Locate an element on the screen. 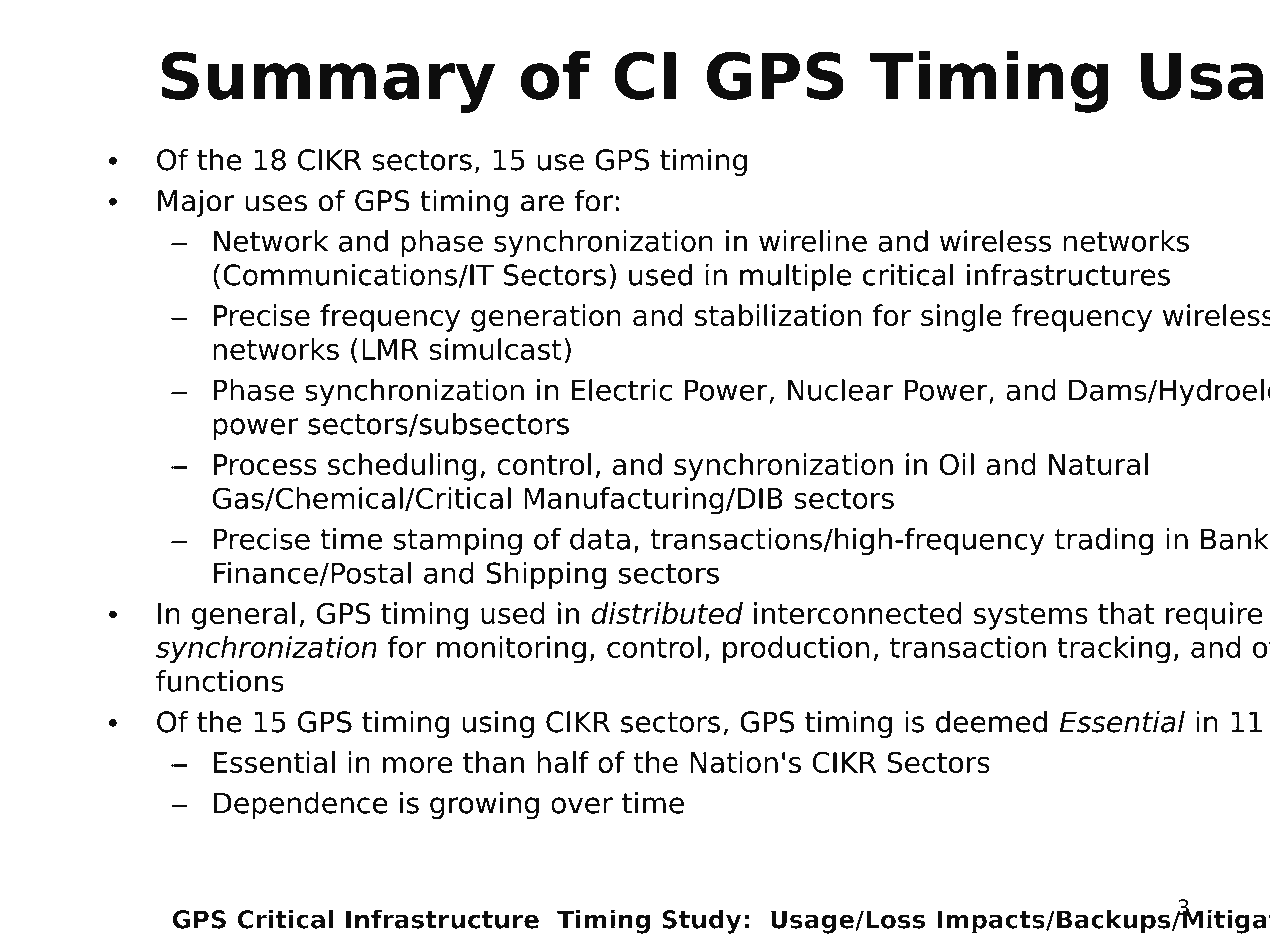 The height and width of the screenshot is (952, 1270). Dependence is located at coordinates (301, 805).
